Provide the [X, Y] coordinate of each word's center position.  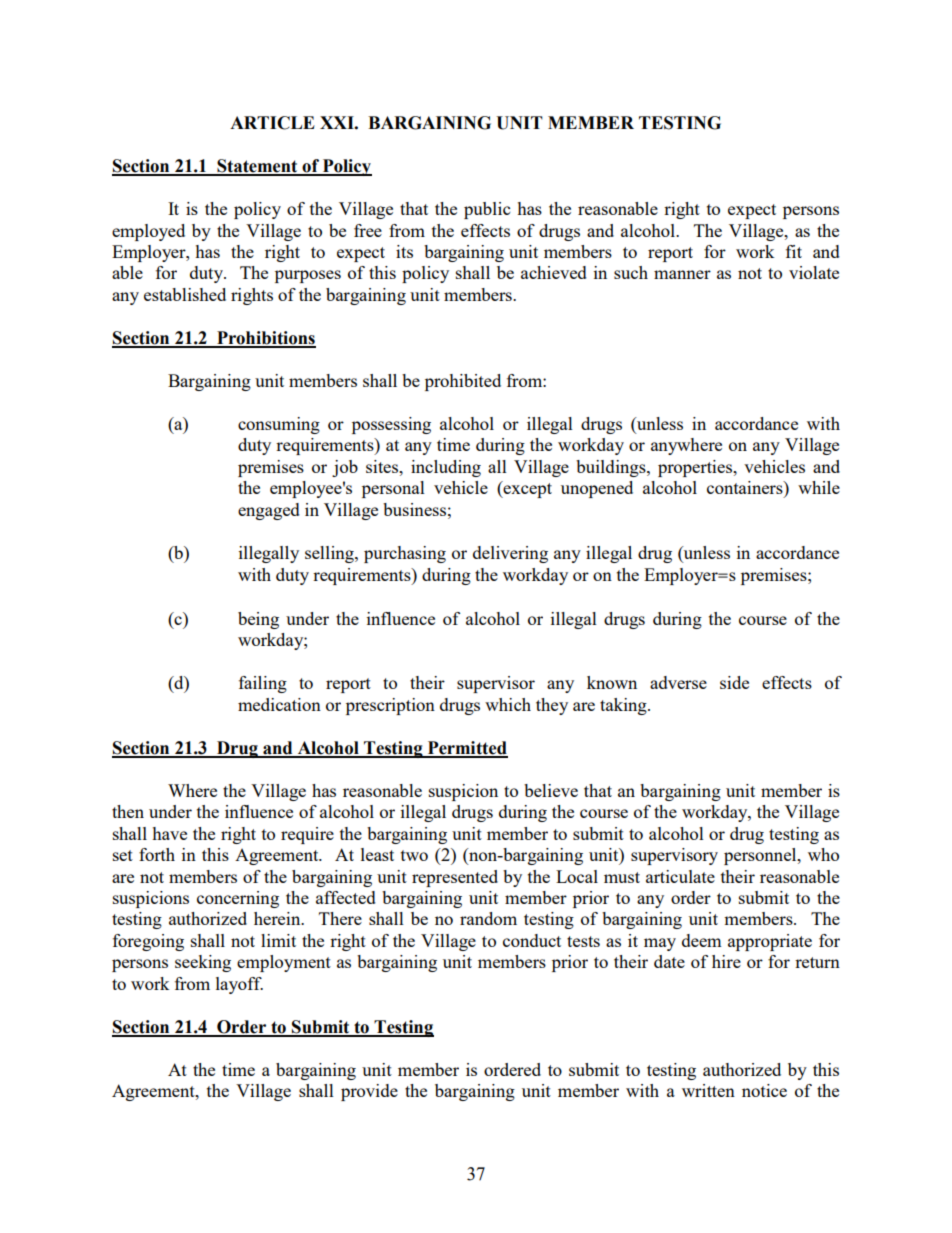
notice [764, 1090]
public [487, 210]
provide [369, 1092]
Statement [257, 167]
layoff [239, 985]
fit [794, 251]
